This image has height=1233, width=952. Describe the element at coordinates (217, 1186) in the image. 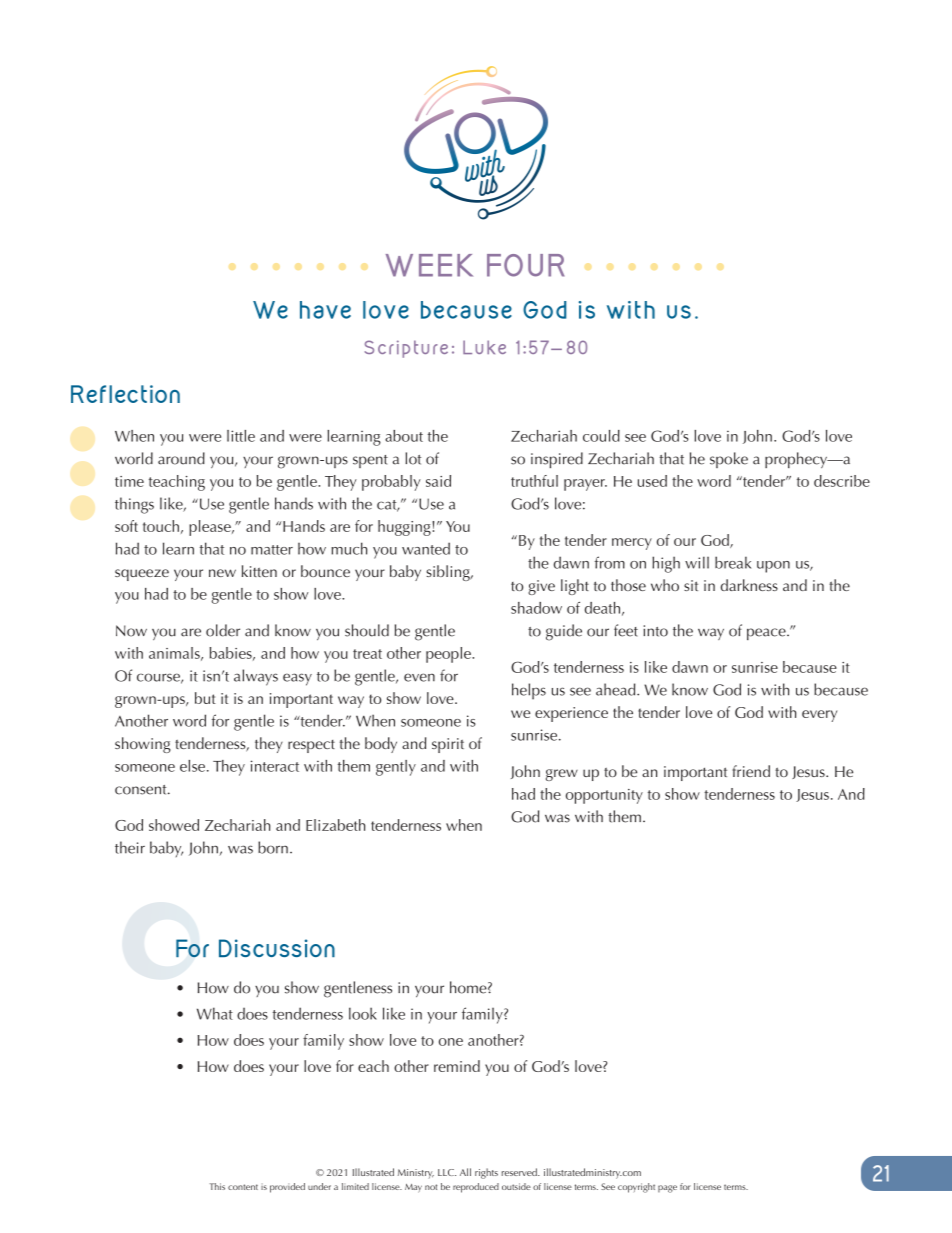

I see `This` at that location.
